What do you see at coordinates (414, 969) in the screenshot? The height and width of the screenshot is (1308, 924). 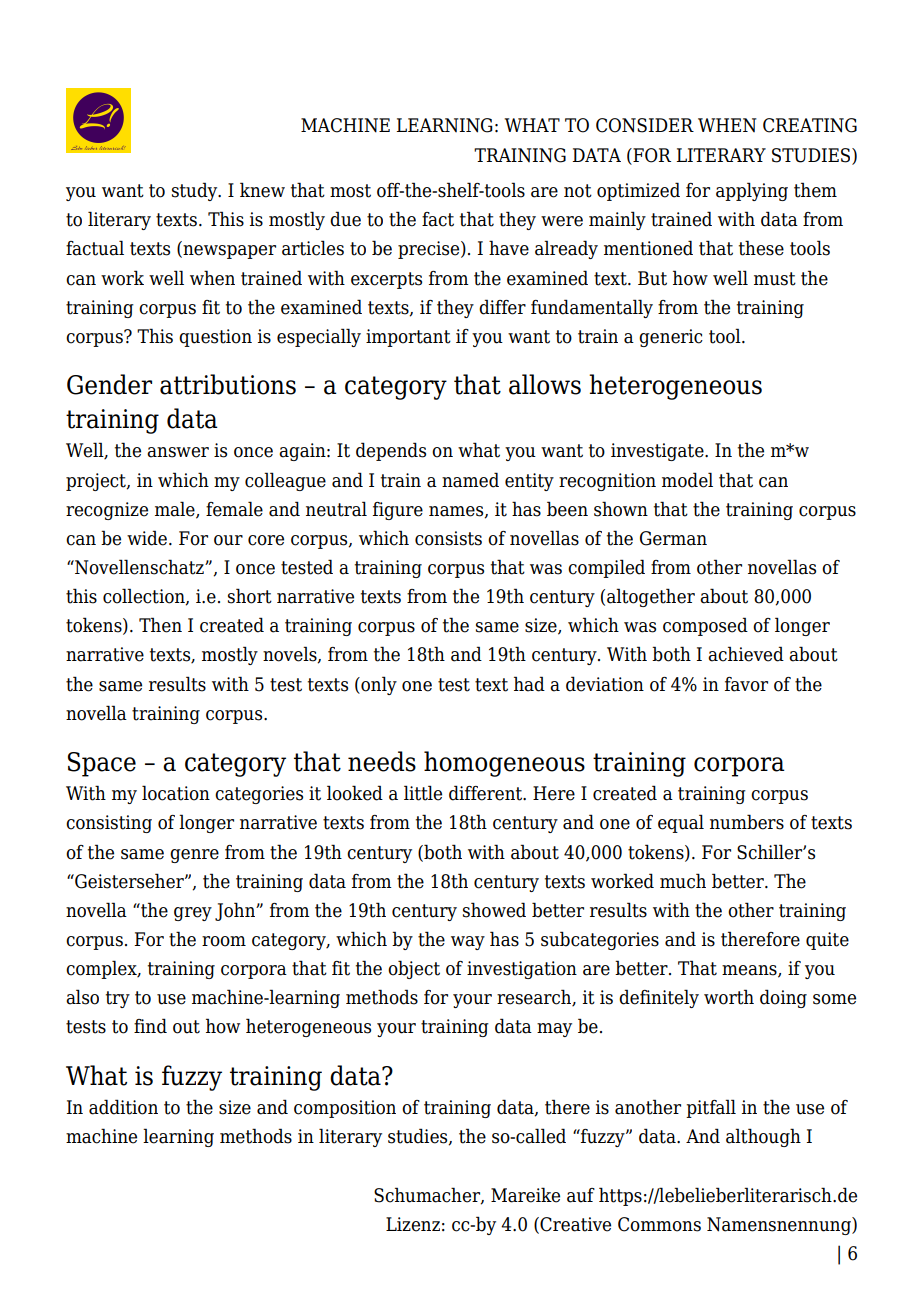 I see `object` at bounding box center [414, 969].
